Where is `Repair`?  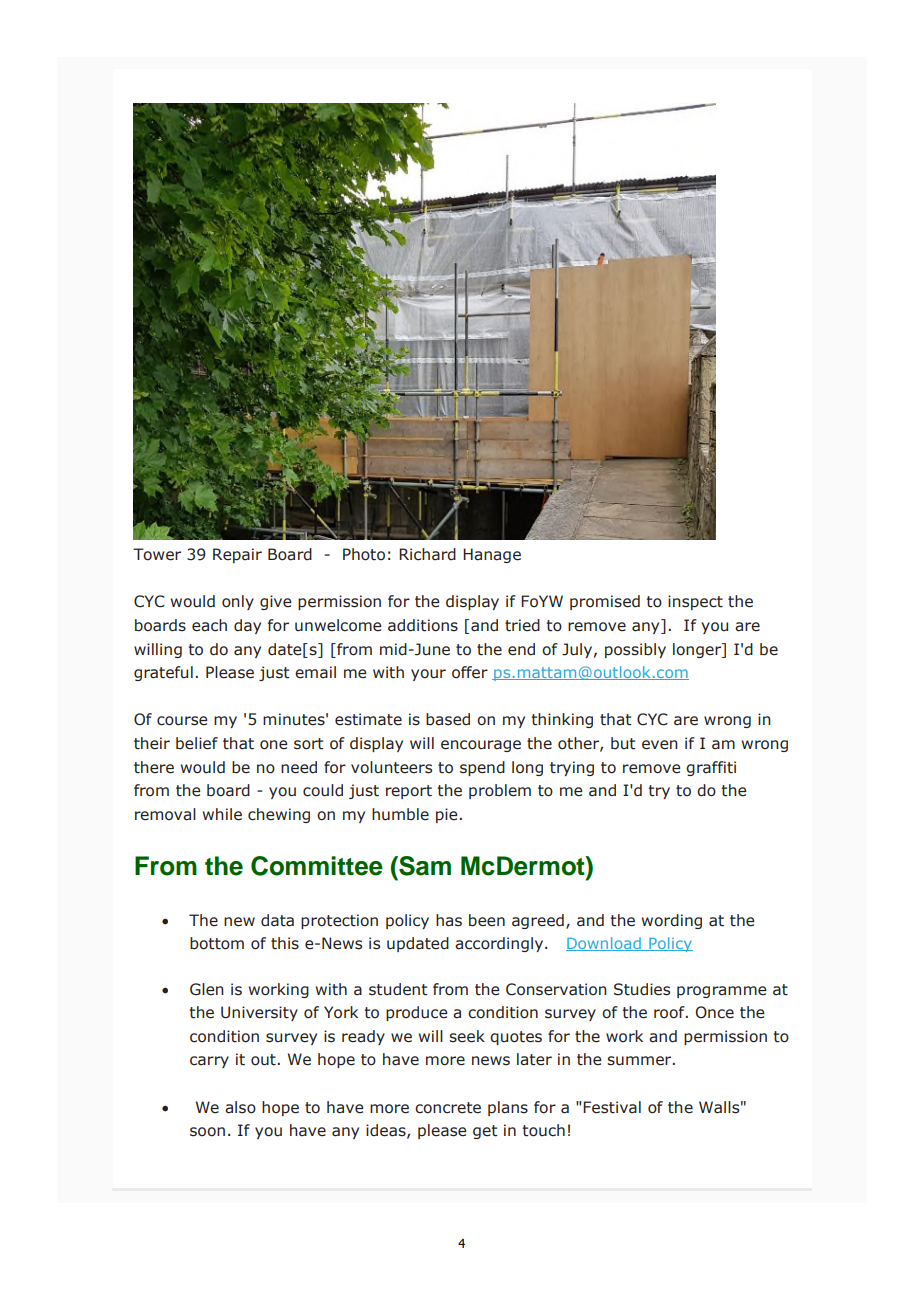
Repair is located at coordinates (237, 555).
